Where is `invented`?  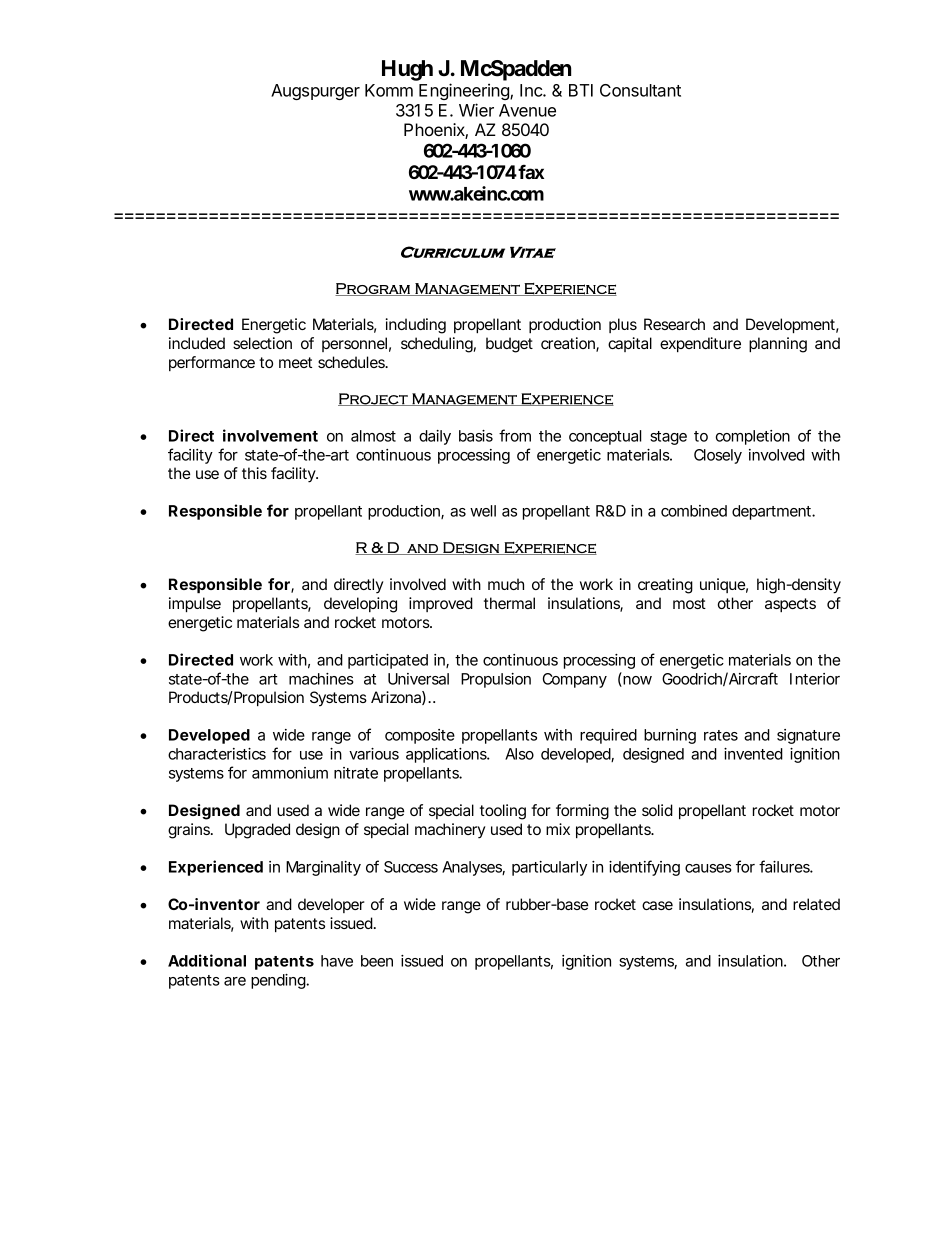
invented is located at coordinates (753, 754).
